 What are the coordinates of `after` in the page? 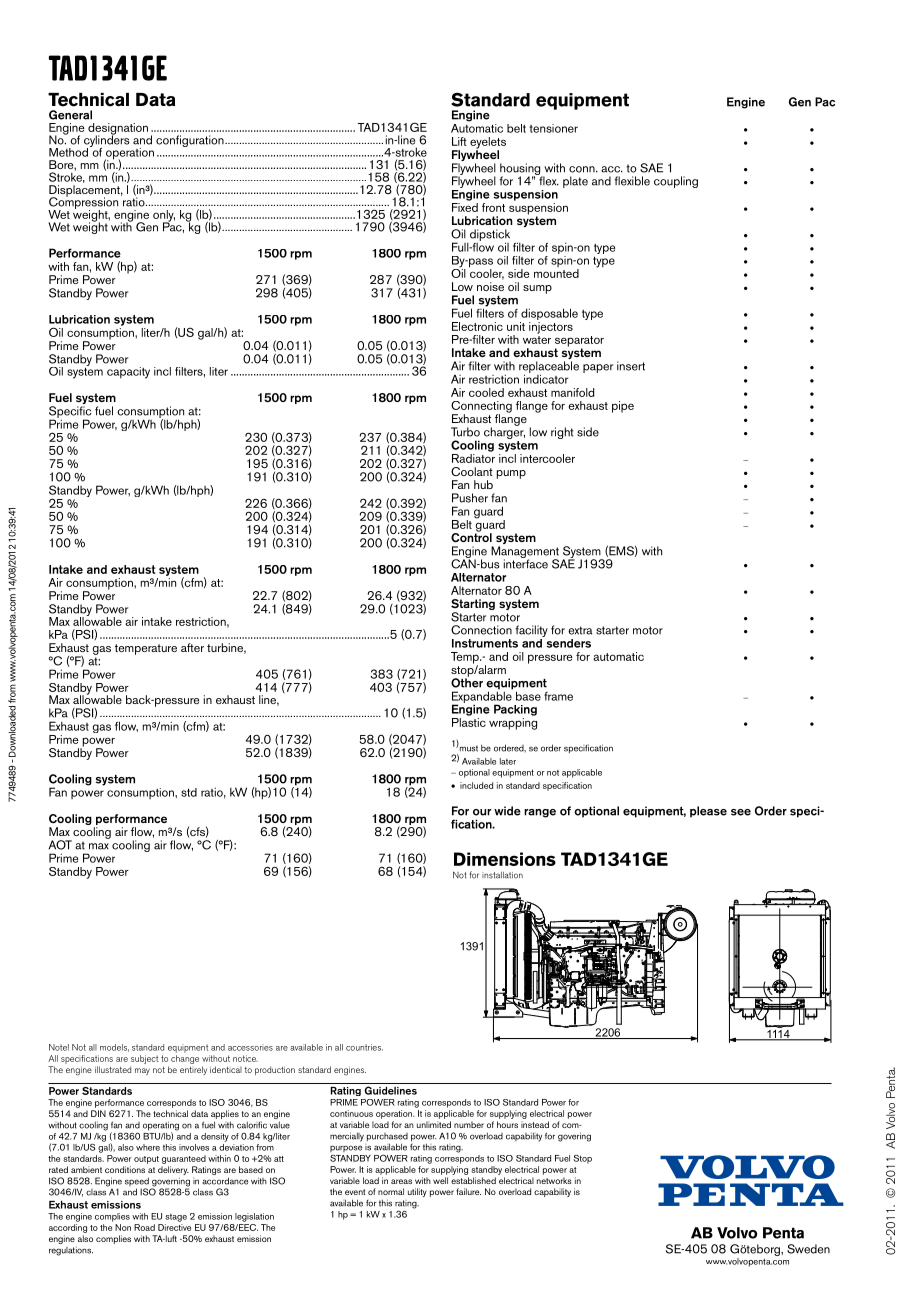 It's located at (192, 647).
